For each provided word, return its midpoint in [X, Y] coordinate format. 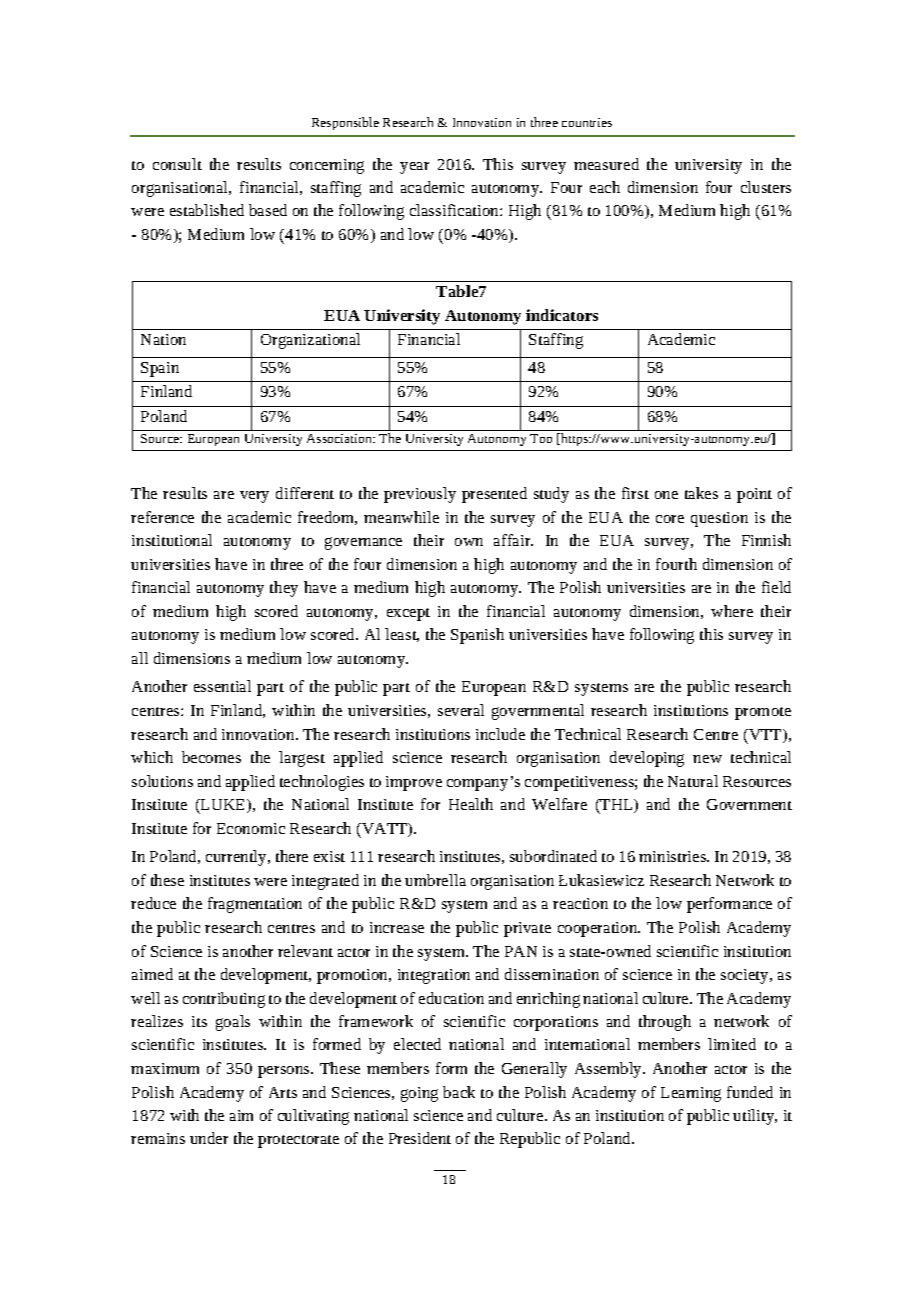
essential [222, 686]
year [414, 168]
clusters [766, 187]
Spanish [477, 636]
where [732, 611]
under [209, 1138]
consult [177, 164]
